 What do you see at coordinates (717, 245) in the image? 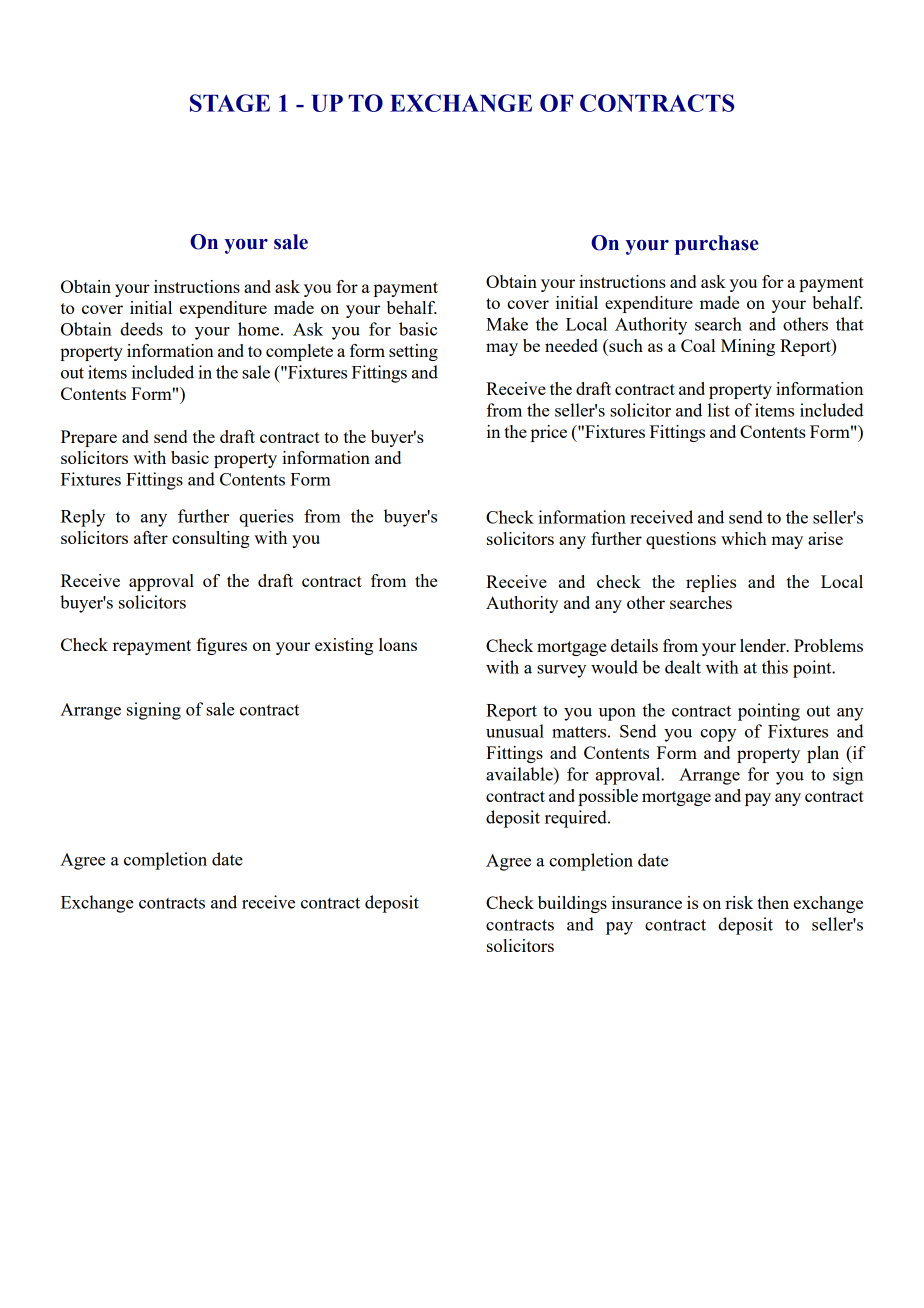
I see `purchase` at bounding box center [717, 245].
